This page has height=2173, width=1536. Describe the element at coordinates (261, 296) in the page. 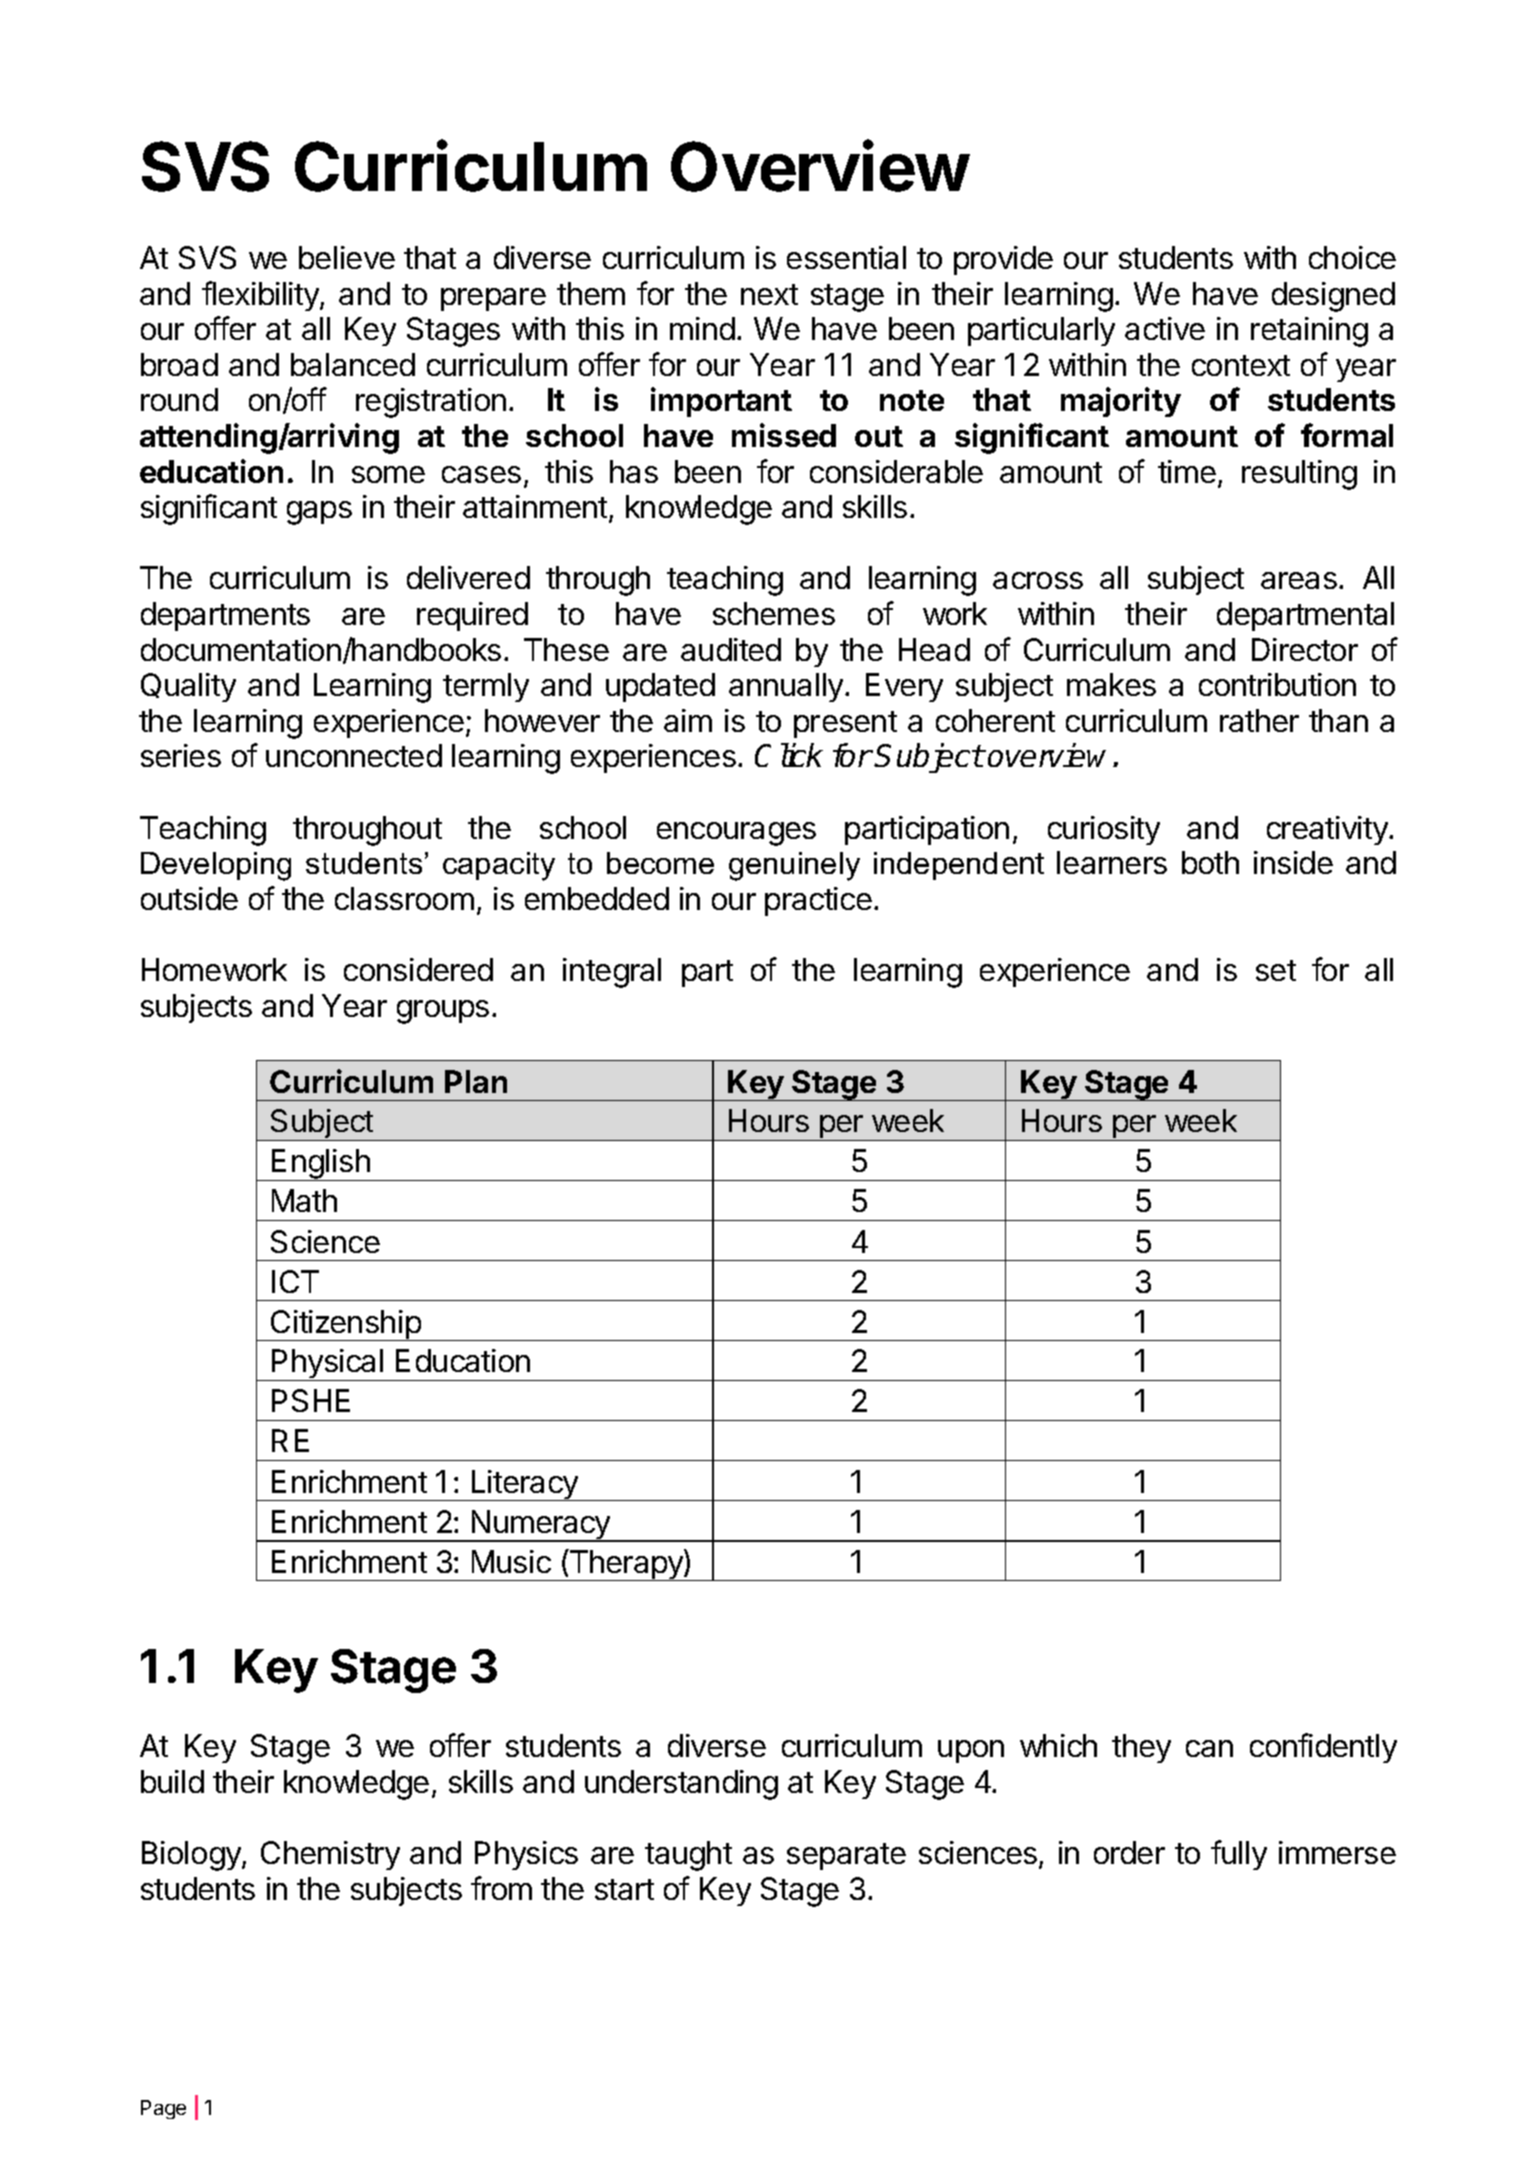

I see `flexibility` at that location.
